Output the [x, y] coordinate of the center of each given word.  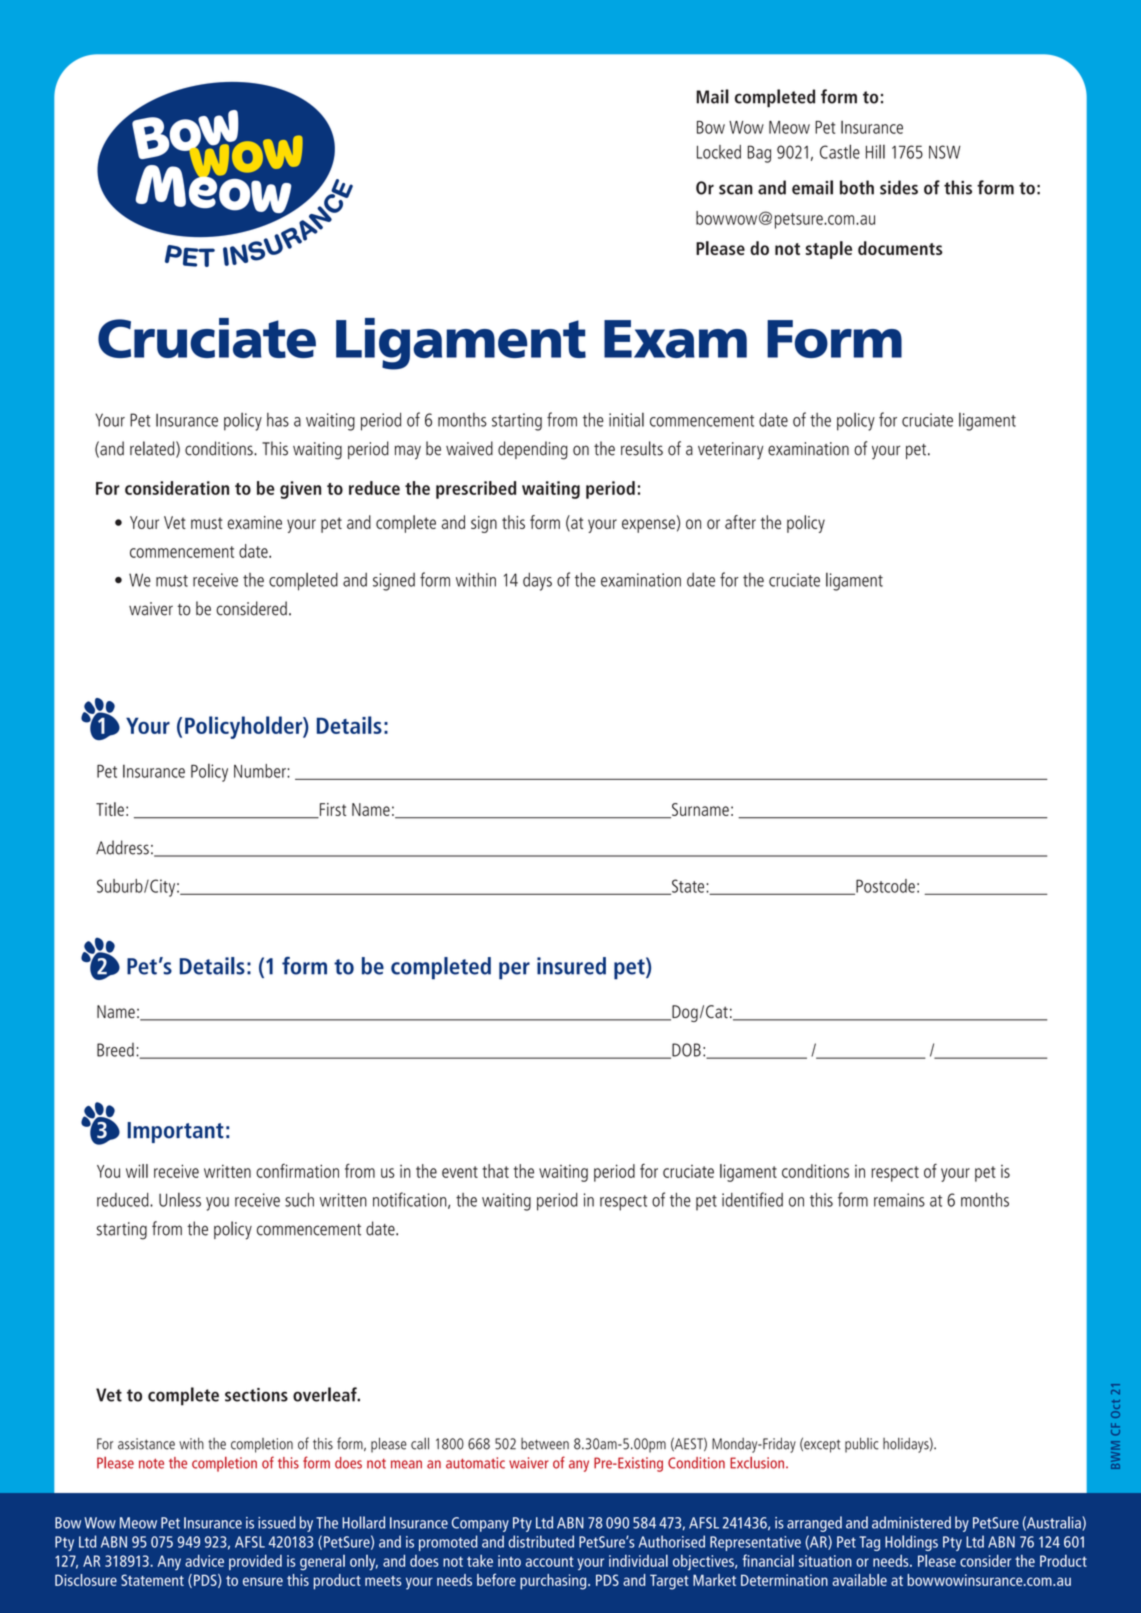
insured [571, 966]
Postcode [884, 887]
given [300, 490]
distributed [541, 1541]
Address [122, 847]
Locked [719, 152]
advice [204, 1561]
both [857, 187]
